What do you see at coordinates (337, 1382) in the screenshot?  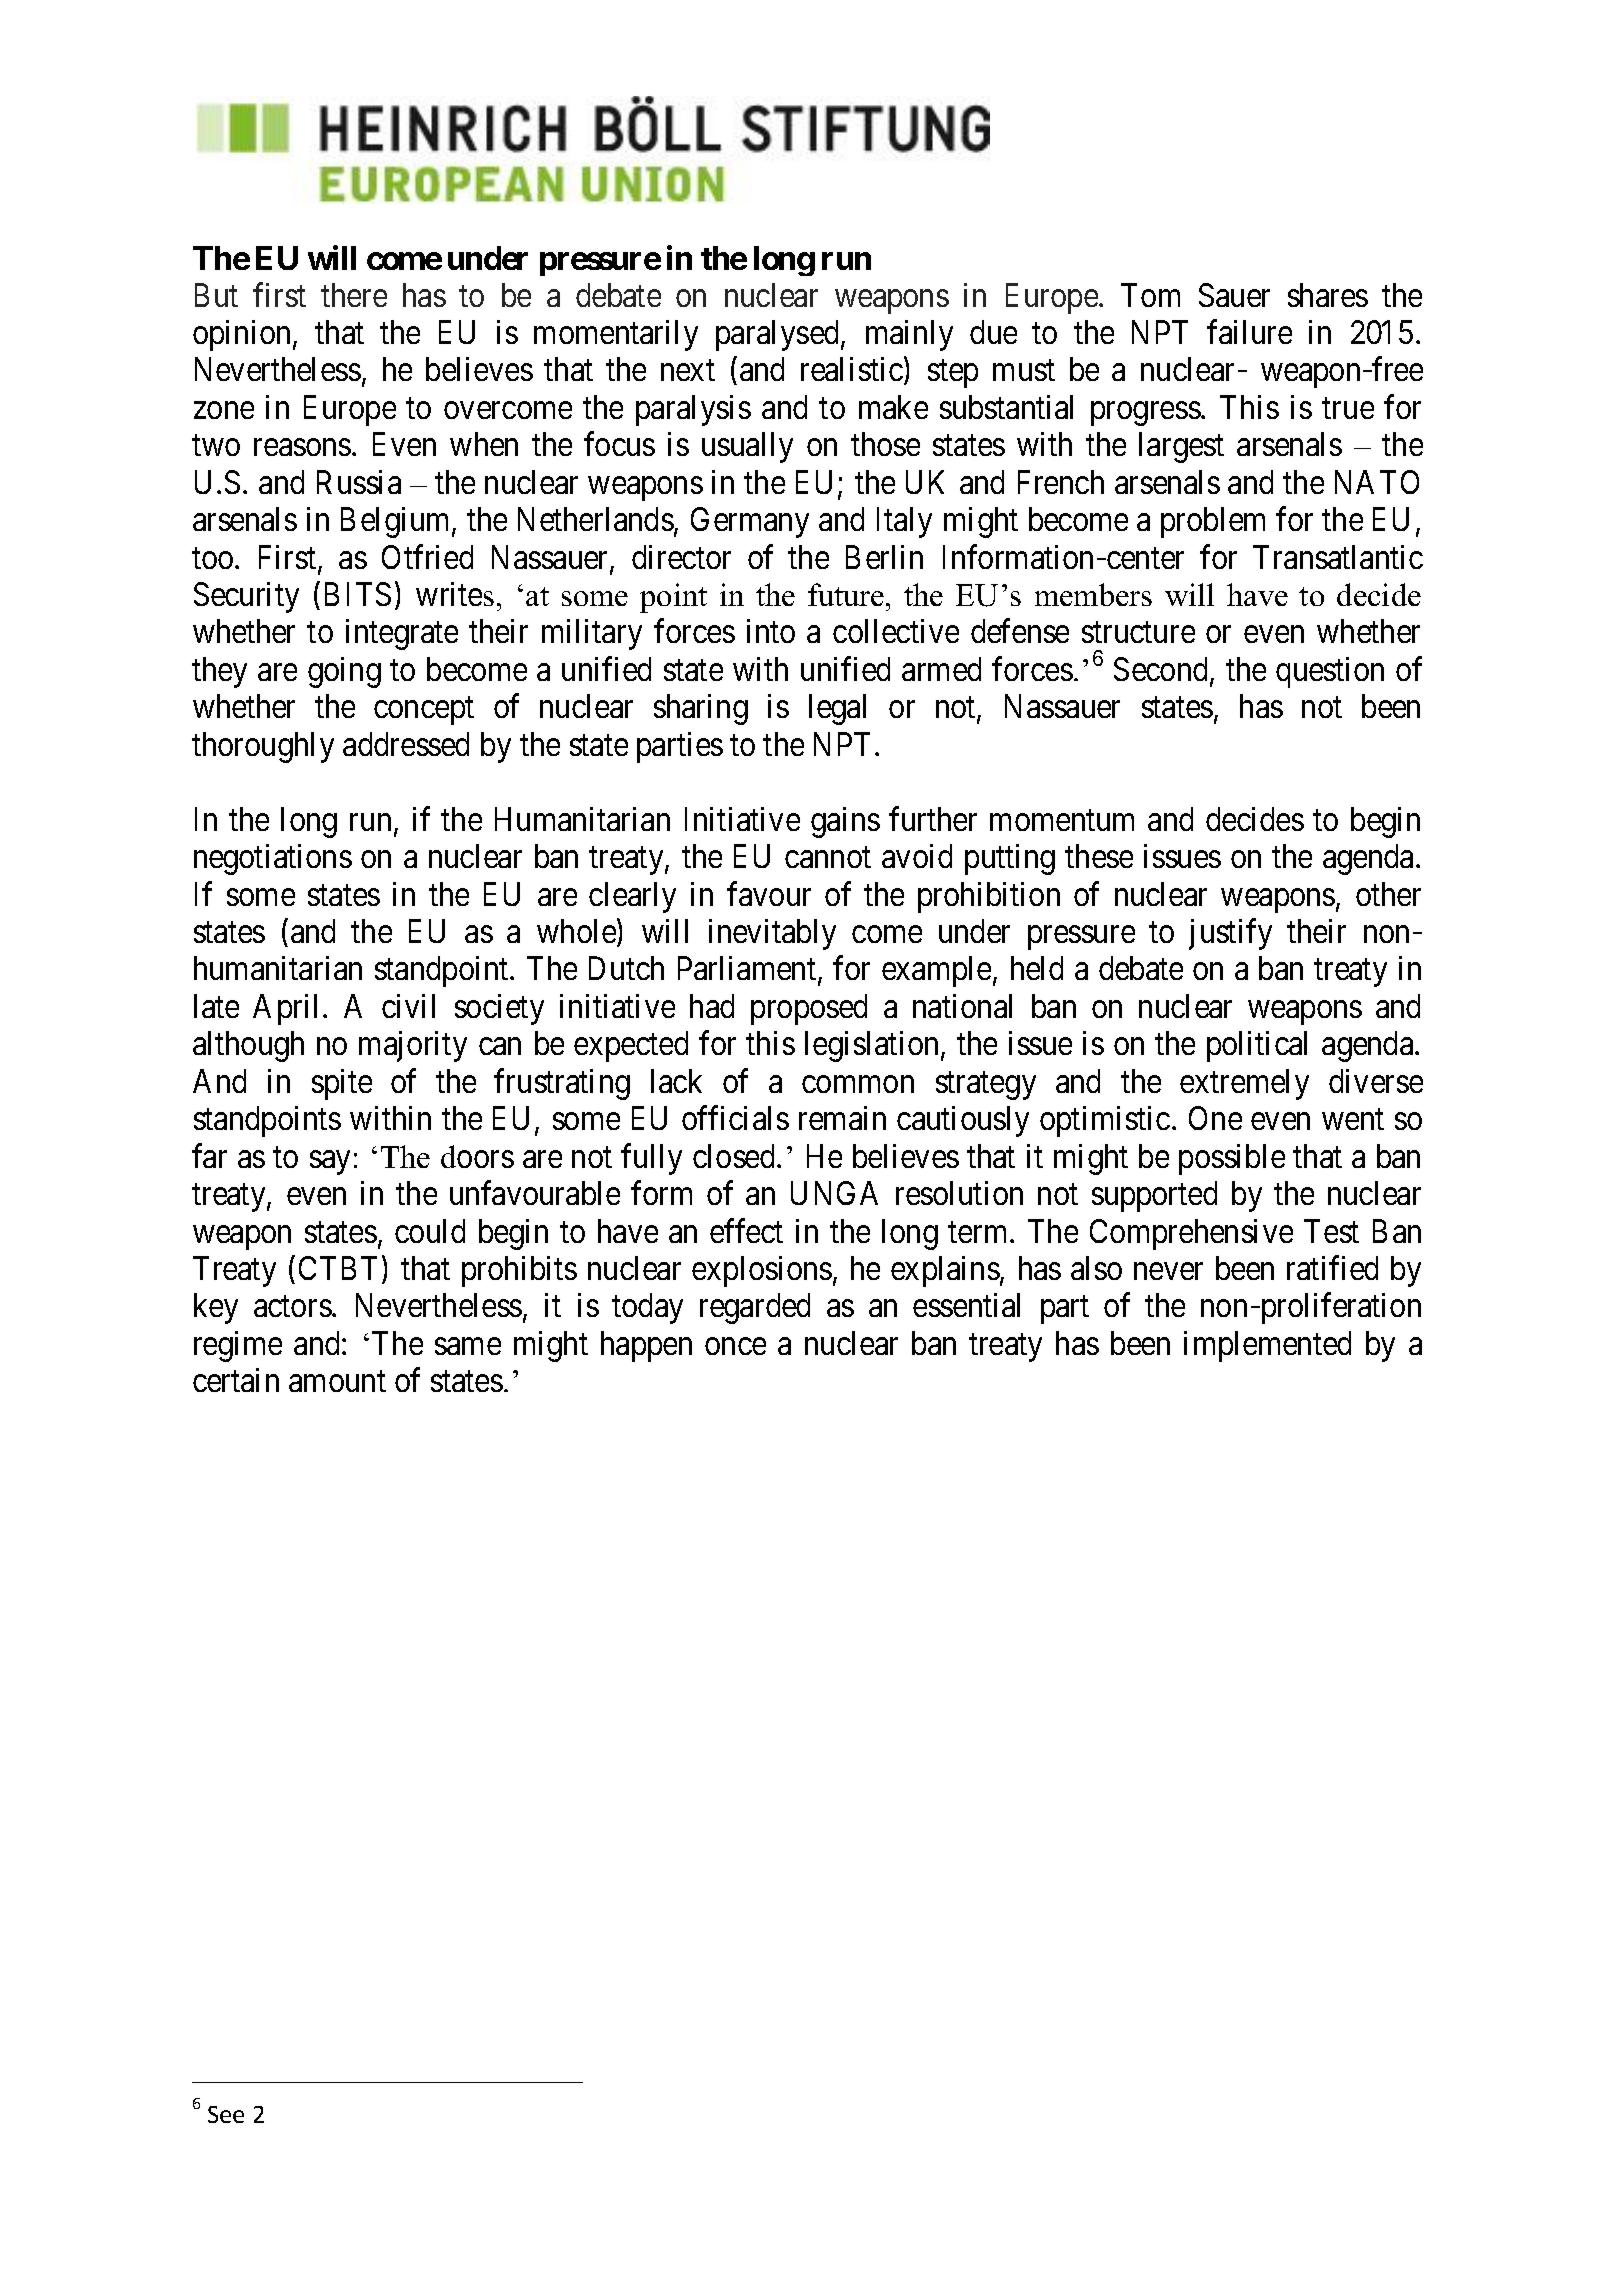 I see `amount` at bounding box center [337, 1382].
